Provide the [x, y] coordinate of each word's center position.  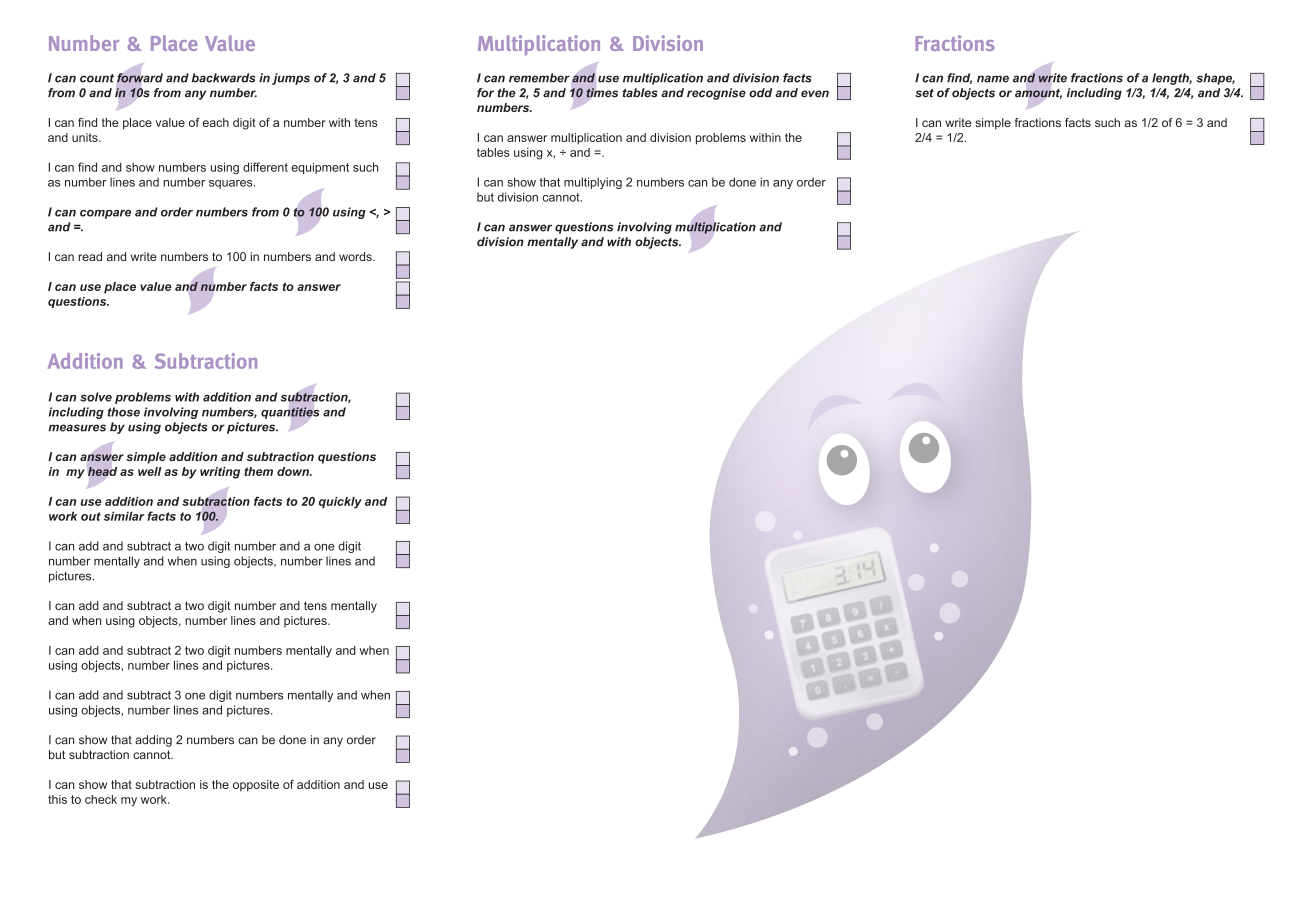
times [602, 93]
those [124, 412]
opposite [256, 786]
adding [153, 741]
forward [140, 78]
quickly [340, 503]
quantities [290, 413]
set [924, 93]
